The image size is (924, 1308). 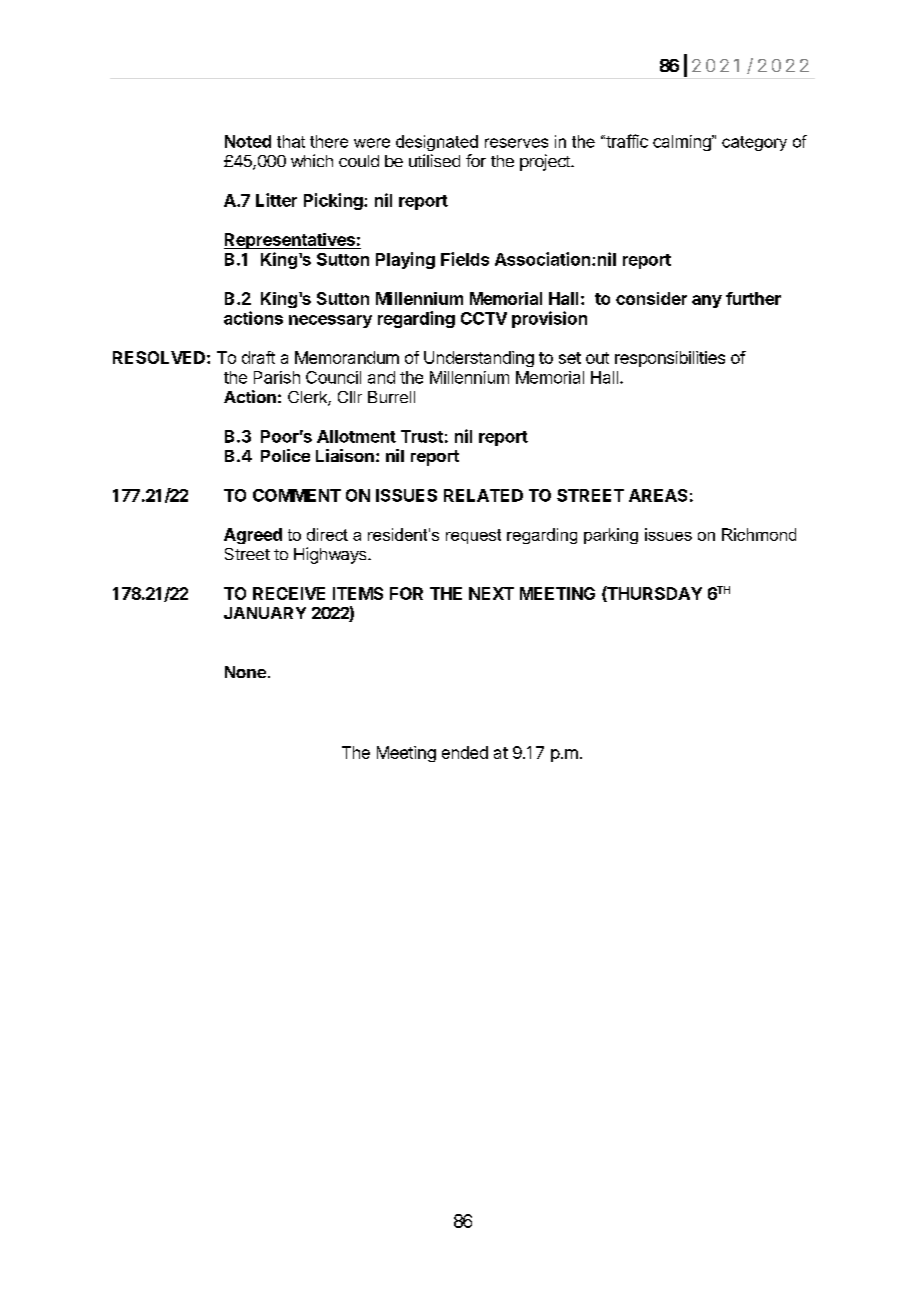 What do you see at coordinates (245, 672) in the document?
I see `None` at bounding box center [245, 672].
